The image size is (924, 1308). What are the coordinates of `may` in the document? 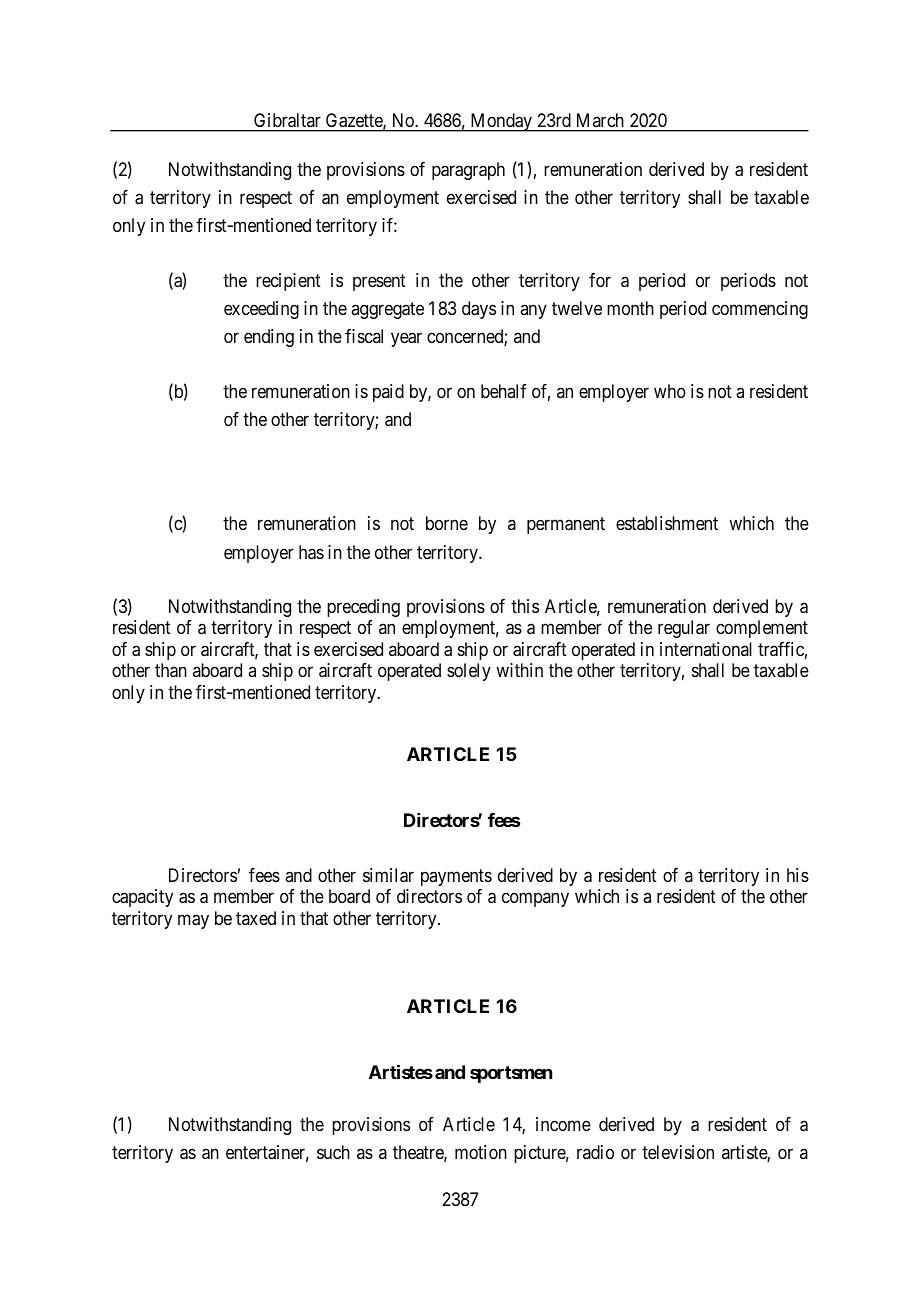 It's located at (193, 921).
